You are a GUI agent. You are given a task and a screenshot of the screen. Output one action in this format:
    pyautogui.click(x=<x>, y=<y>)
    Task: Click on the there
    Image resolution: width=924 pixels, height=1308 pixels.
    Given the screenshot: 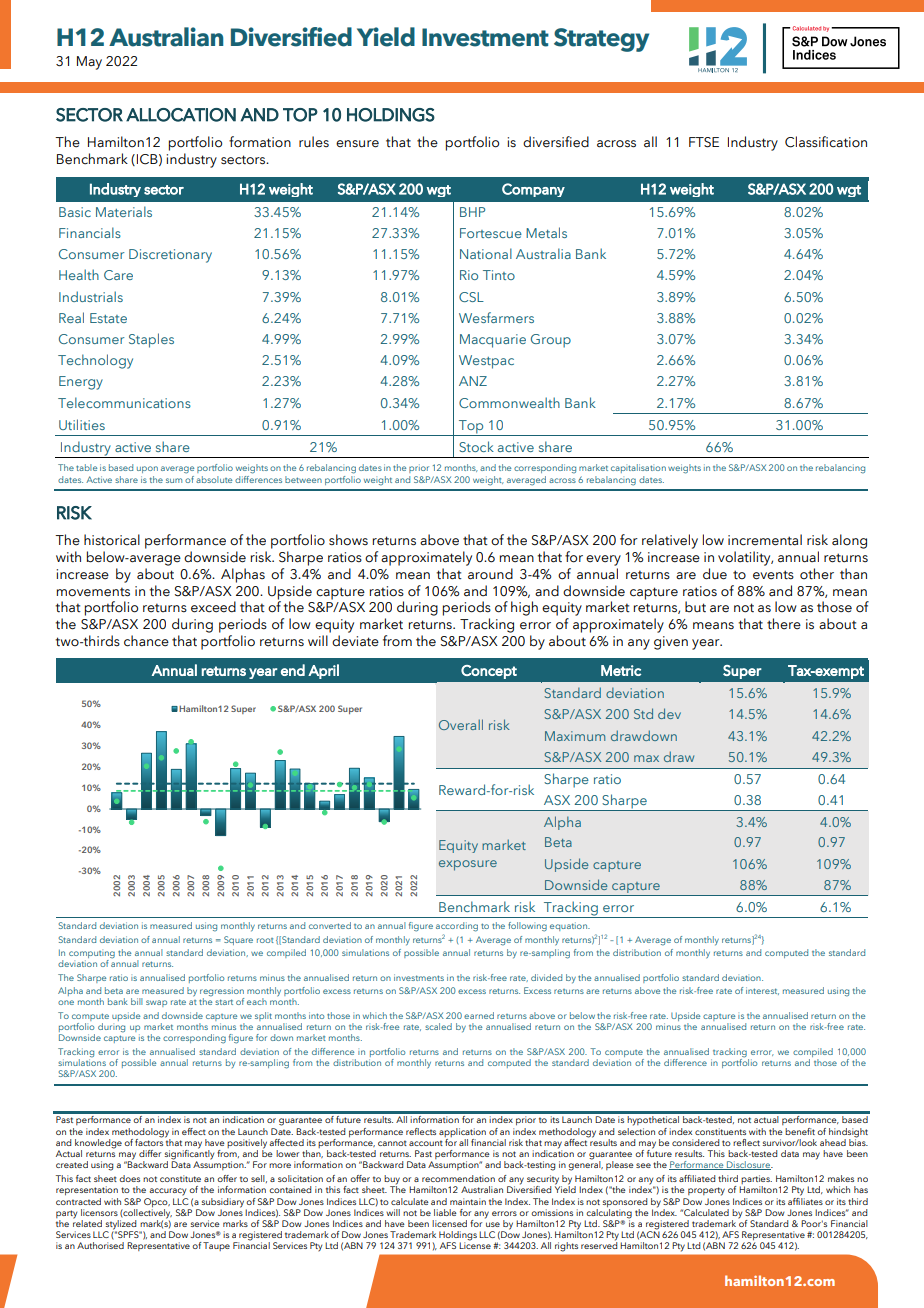 What is the action you would take?
    pyautogui.click(x=784, y=624)
